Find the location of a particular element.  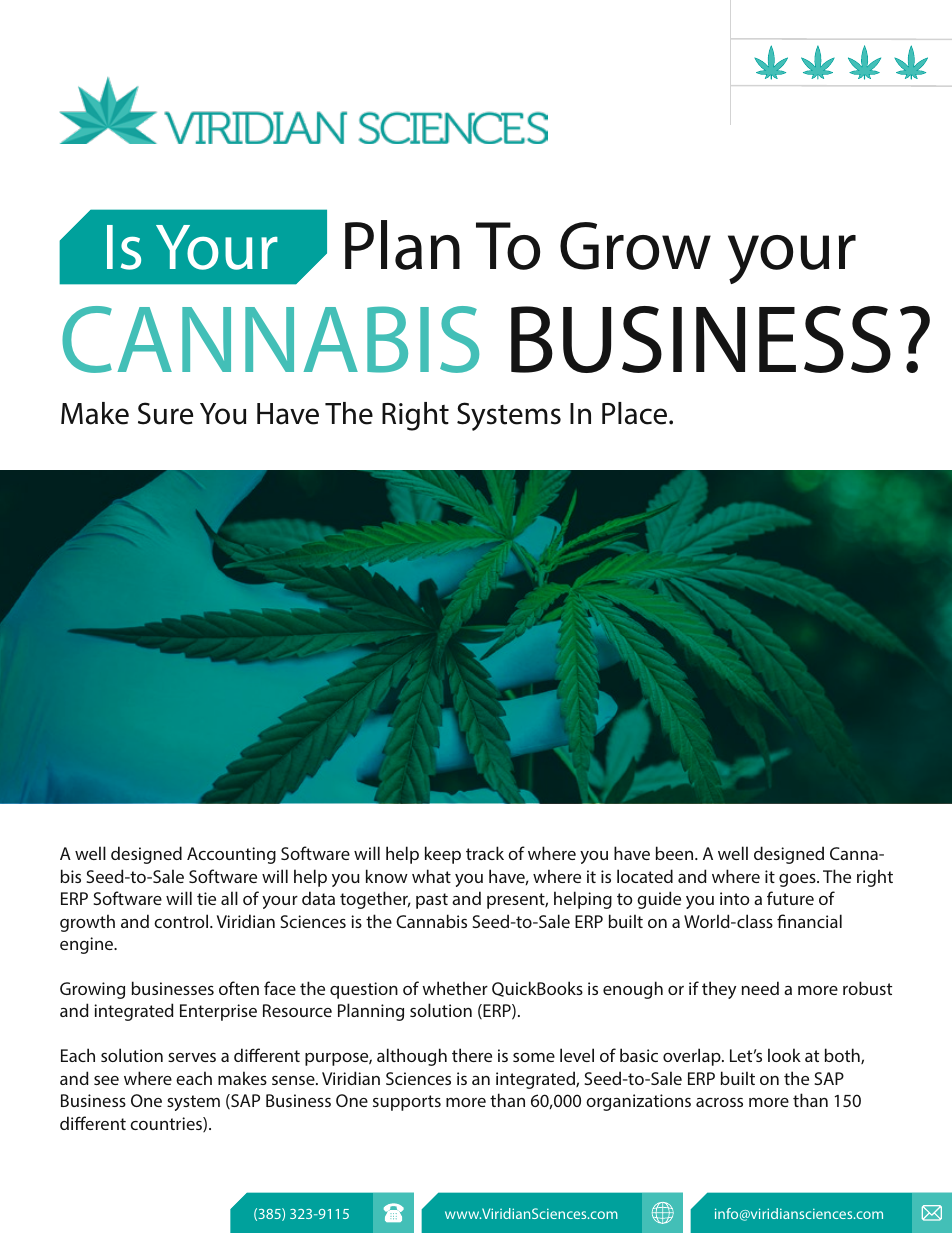

been is located at coordinates (676, 853).
